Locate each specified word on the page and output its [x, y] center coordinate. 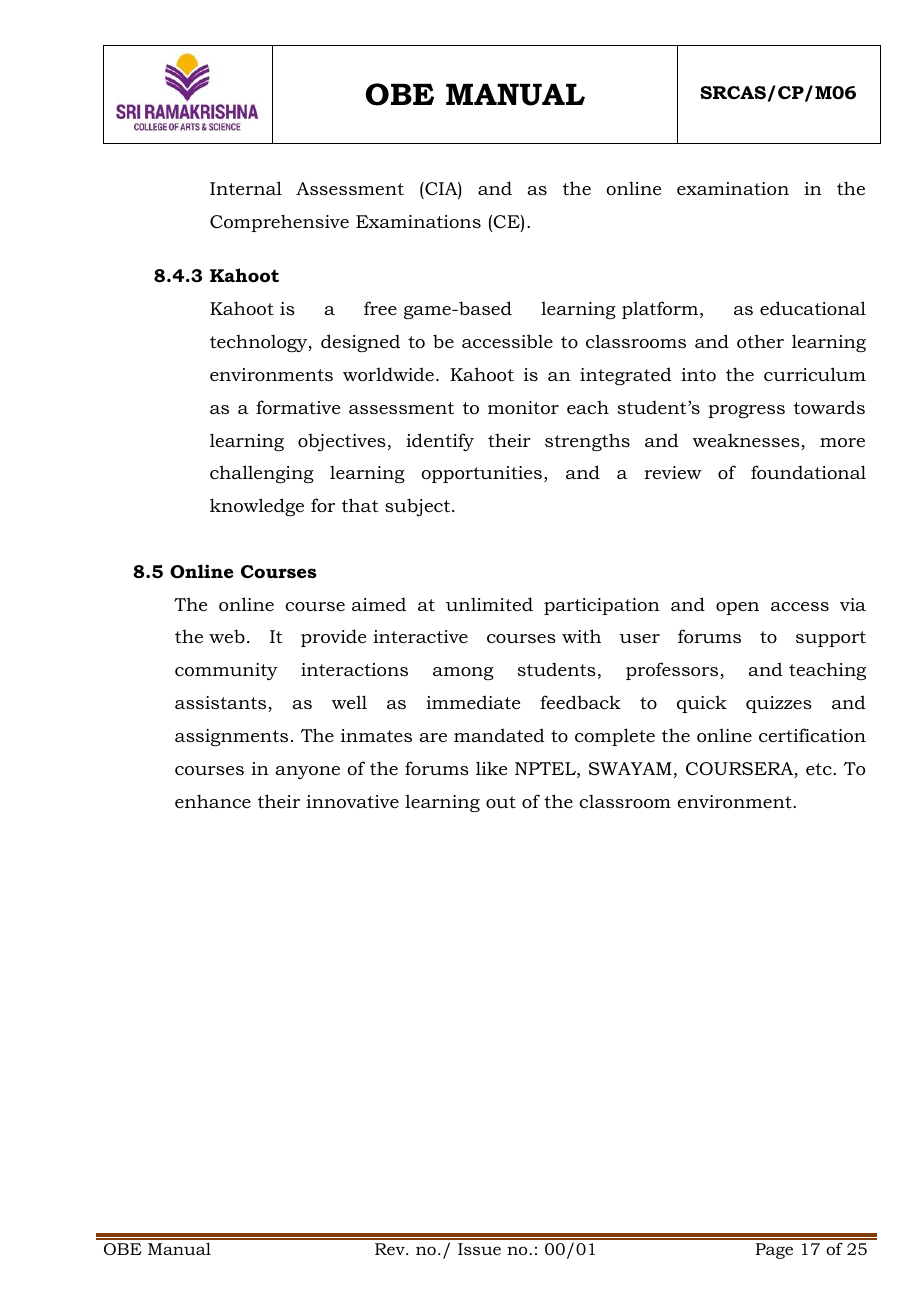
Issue [479, 1249]
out [501, 802]
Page [774, 1251]
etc [820, 769]
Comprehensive [279, 223]
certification [812, 735]
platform [661, 310]
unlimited [489, 604]
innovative [352, 802]
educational [813, 308]
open [737, 608]
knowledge [257, 507]
